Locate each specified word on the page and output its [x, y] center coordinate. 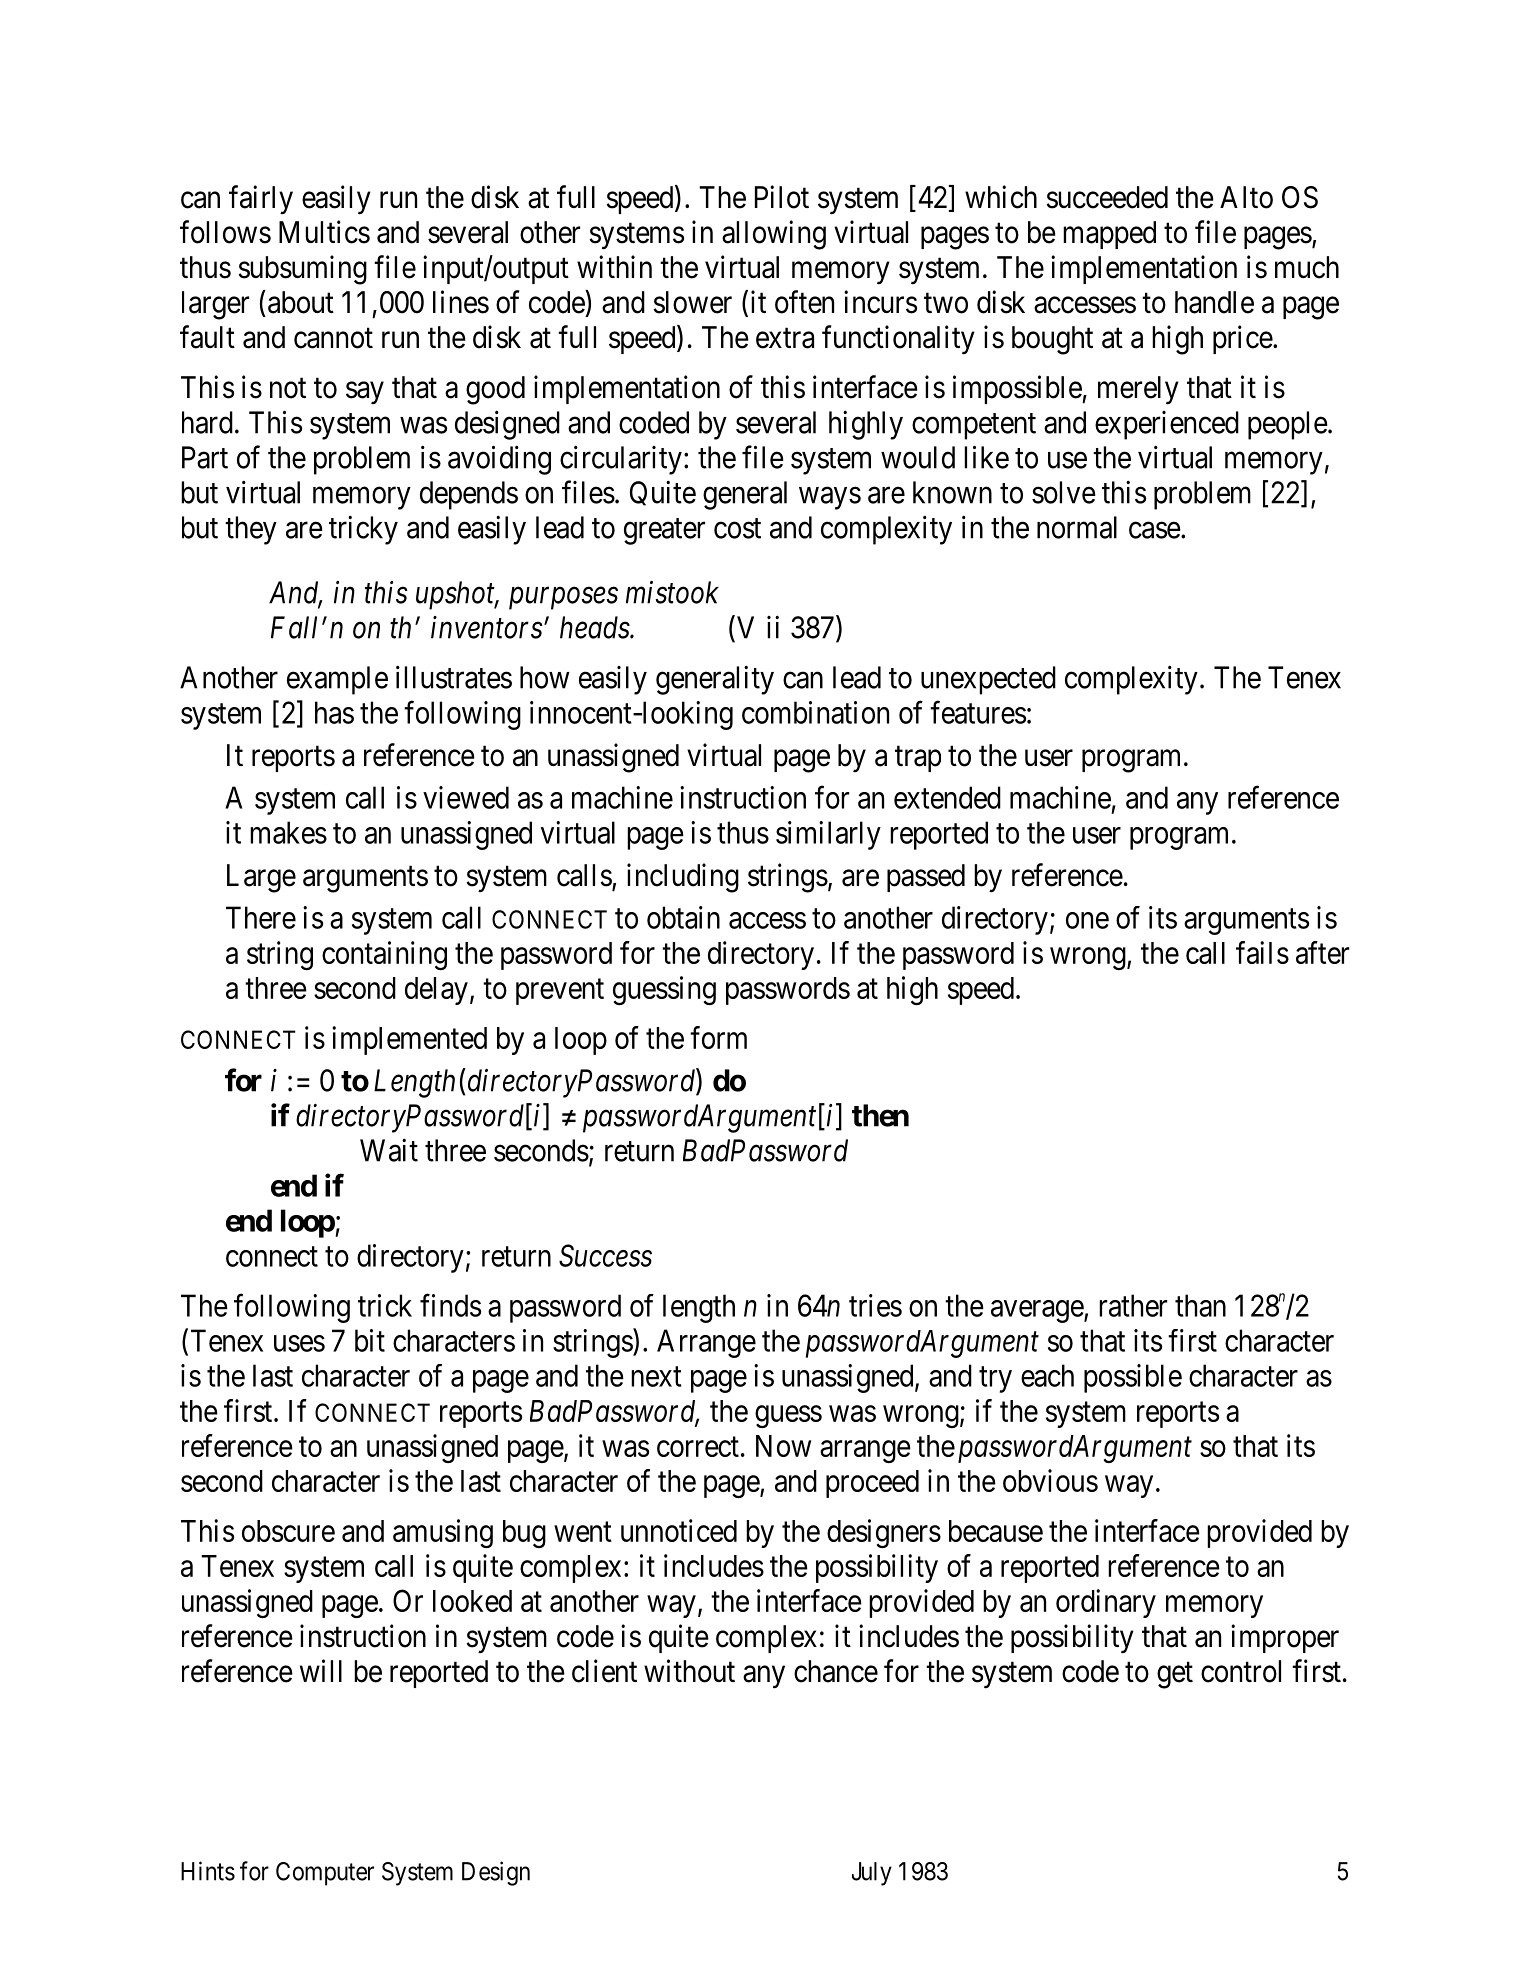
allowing [774, 235]
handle [1214, 302]
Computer [325, 1874]
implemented [409, 1040]
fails [1262, 952]
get [1175, 1675]
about [301, 302]
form [718, 1037]
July [872, 1874]
